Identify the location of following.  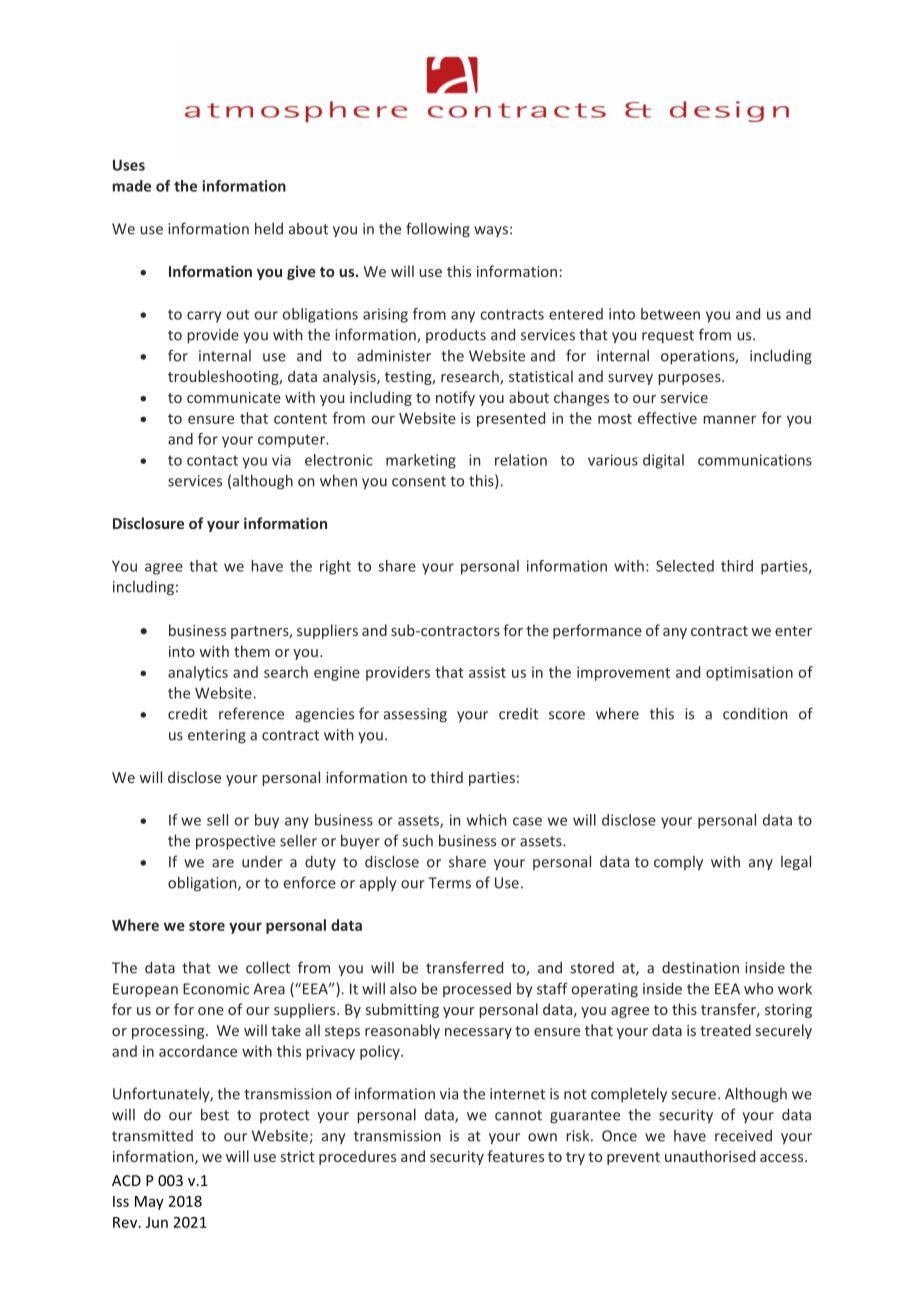
(438, 230).
